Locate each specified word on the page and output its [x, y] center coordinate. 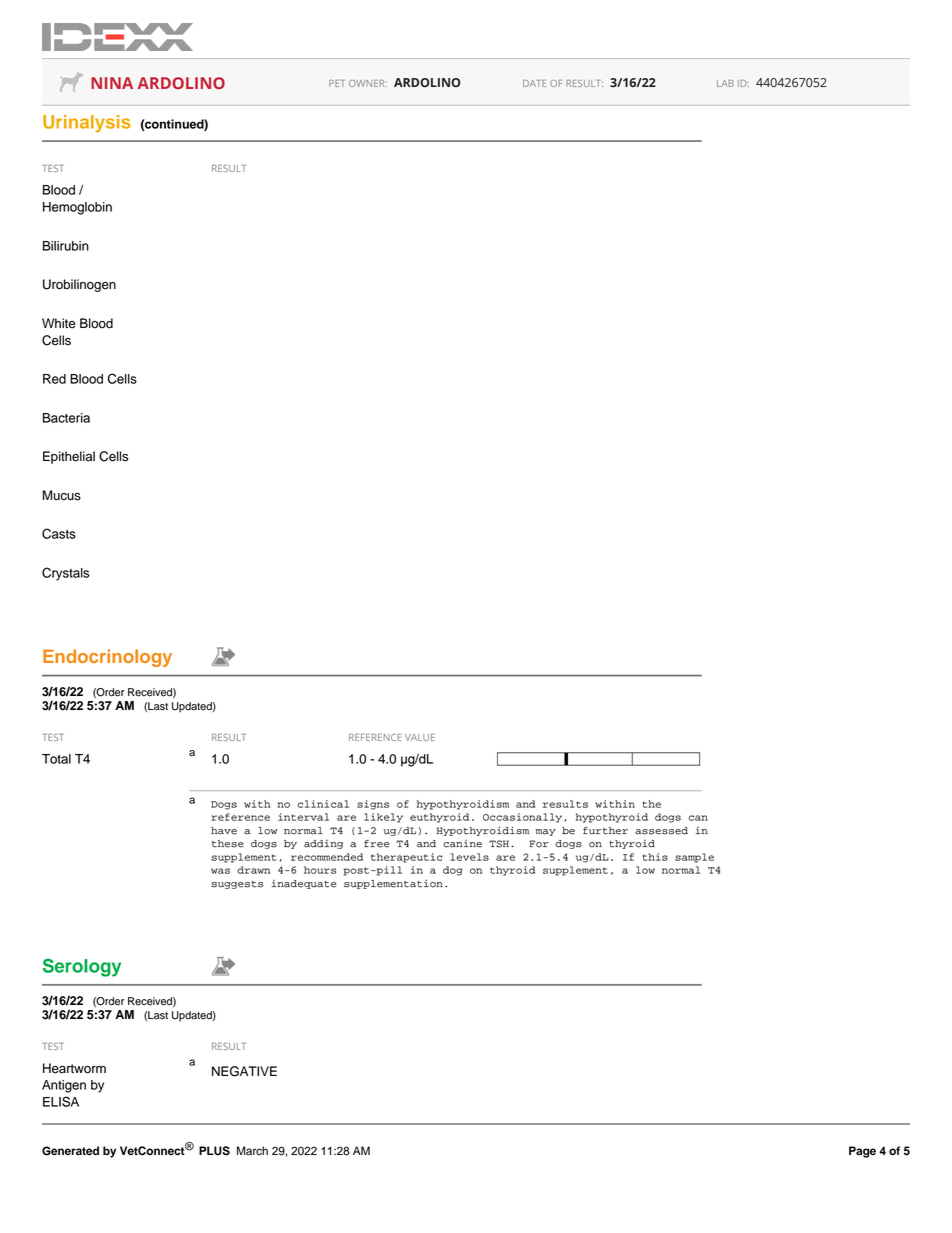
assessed [661, 831]
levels [469, 857]
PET [337, 83]
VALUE [420, 737]
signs [373, 805]
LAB [725, 83]
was [220, 871]
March [252, 1151]
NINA [112, 83]
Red [54, 379]
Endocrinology [107, 658]
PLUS [214, 1151]
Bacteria [66, 418]
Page [862, 1152]
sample [694, 858]
